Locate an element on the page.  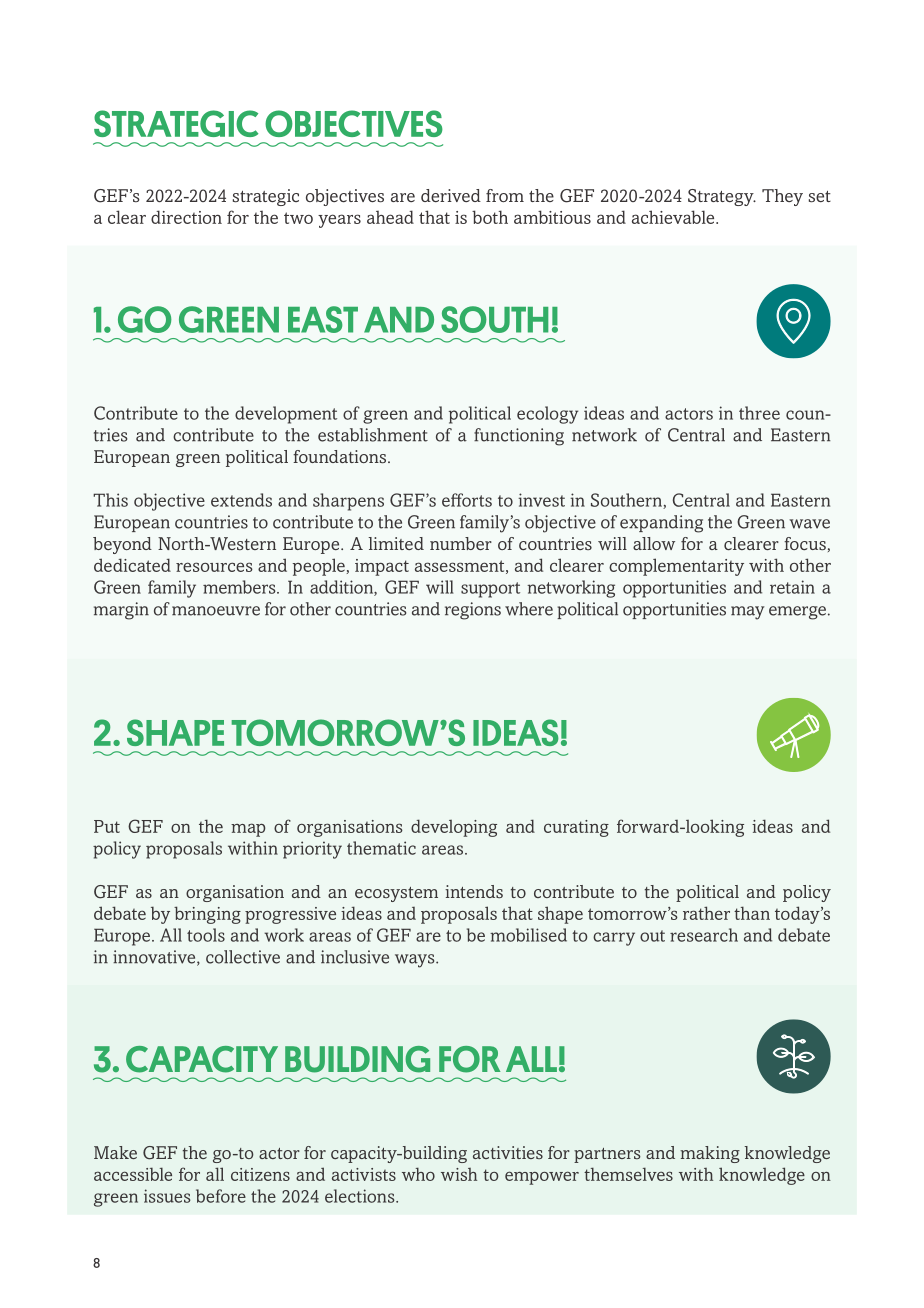
issues is located at coordinates (167, 1196).
